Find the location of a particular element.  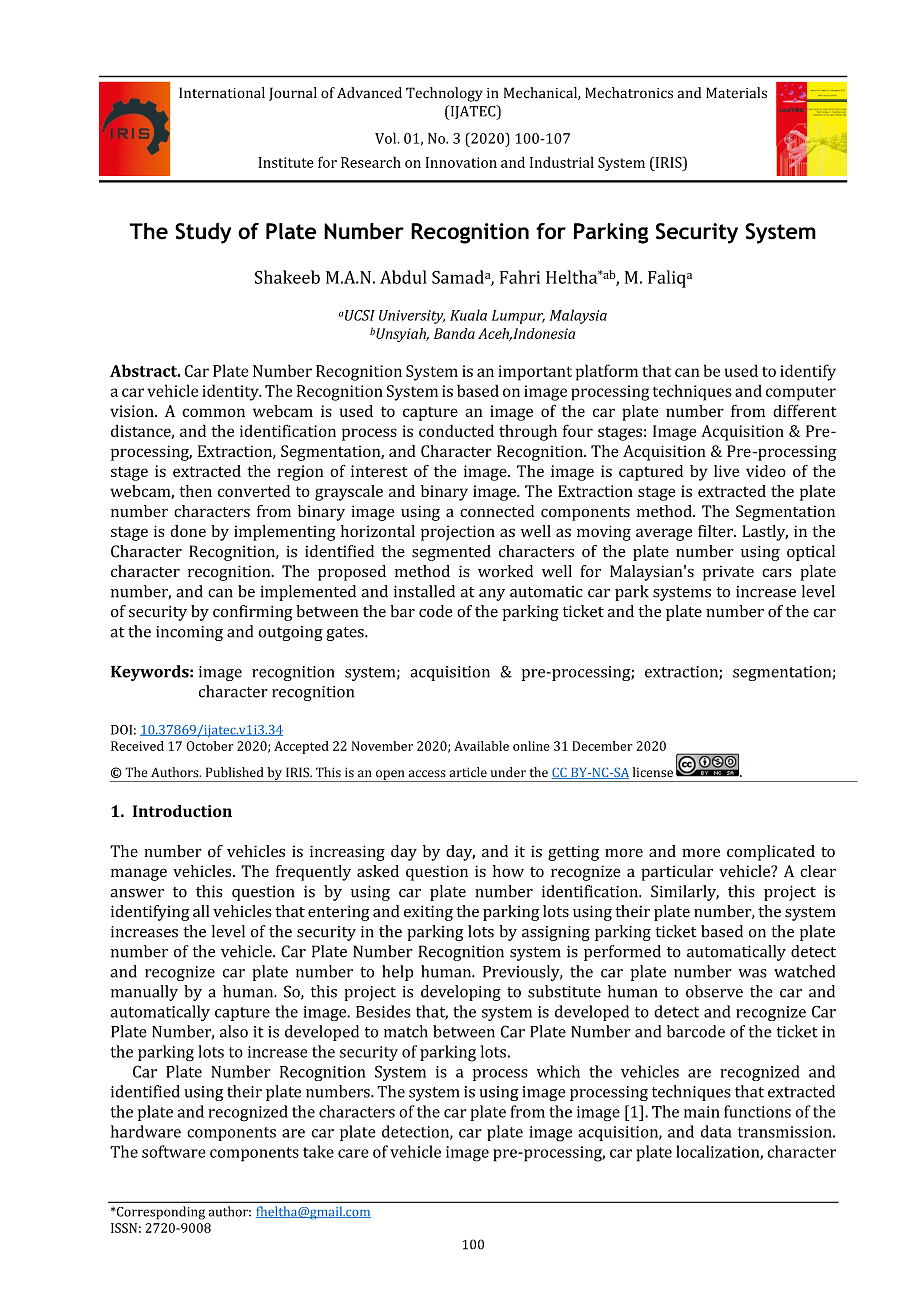

Materials is located at coordinates (736, 93).
